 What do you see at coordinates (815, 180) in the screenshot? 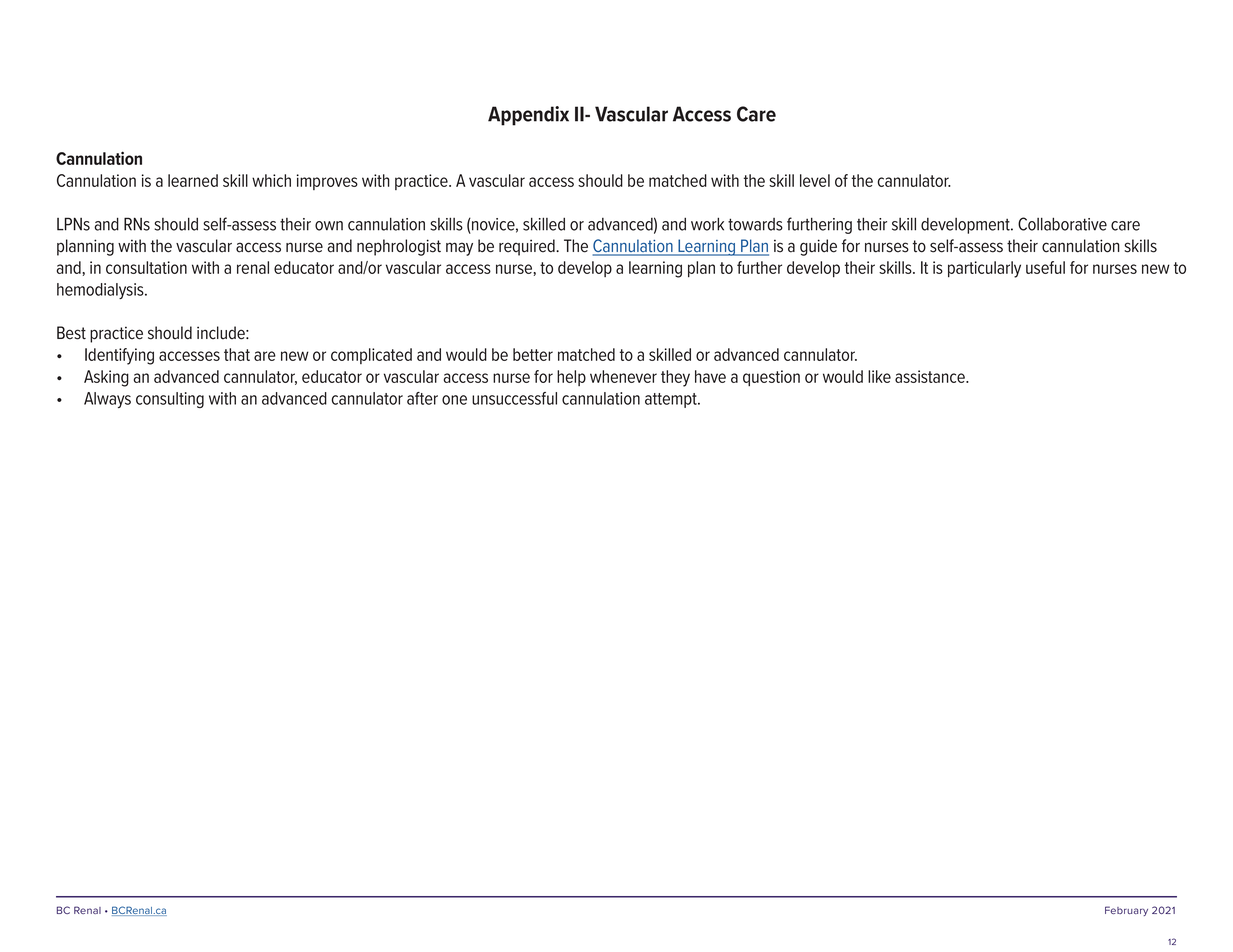
I see `level` at bounding box center [815, 180].
